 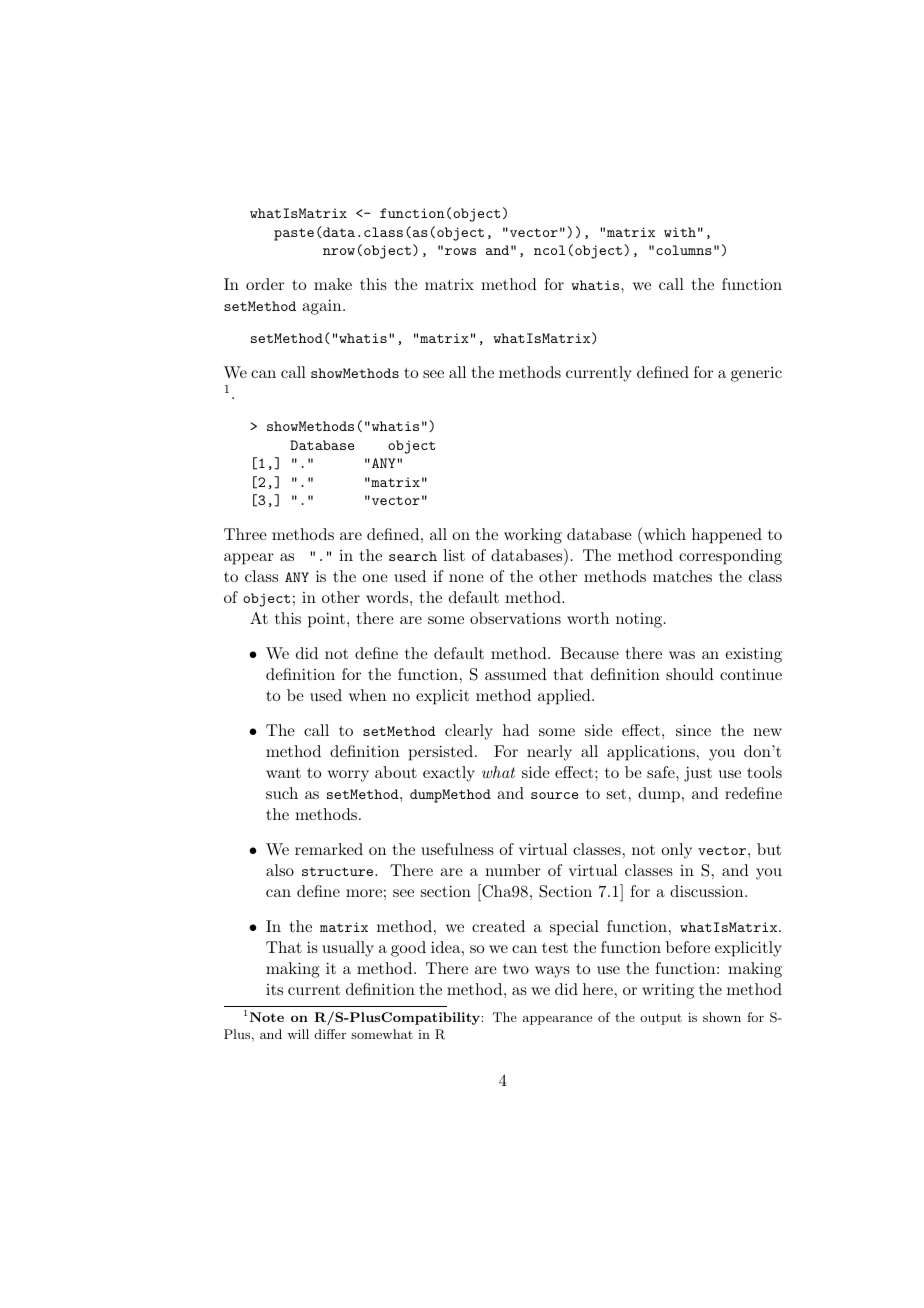 I want to click on remarked, so click(x=329, y=849).
